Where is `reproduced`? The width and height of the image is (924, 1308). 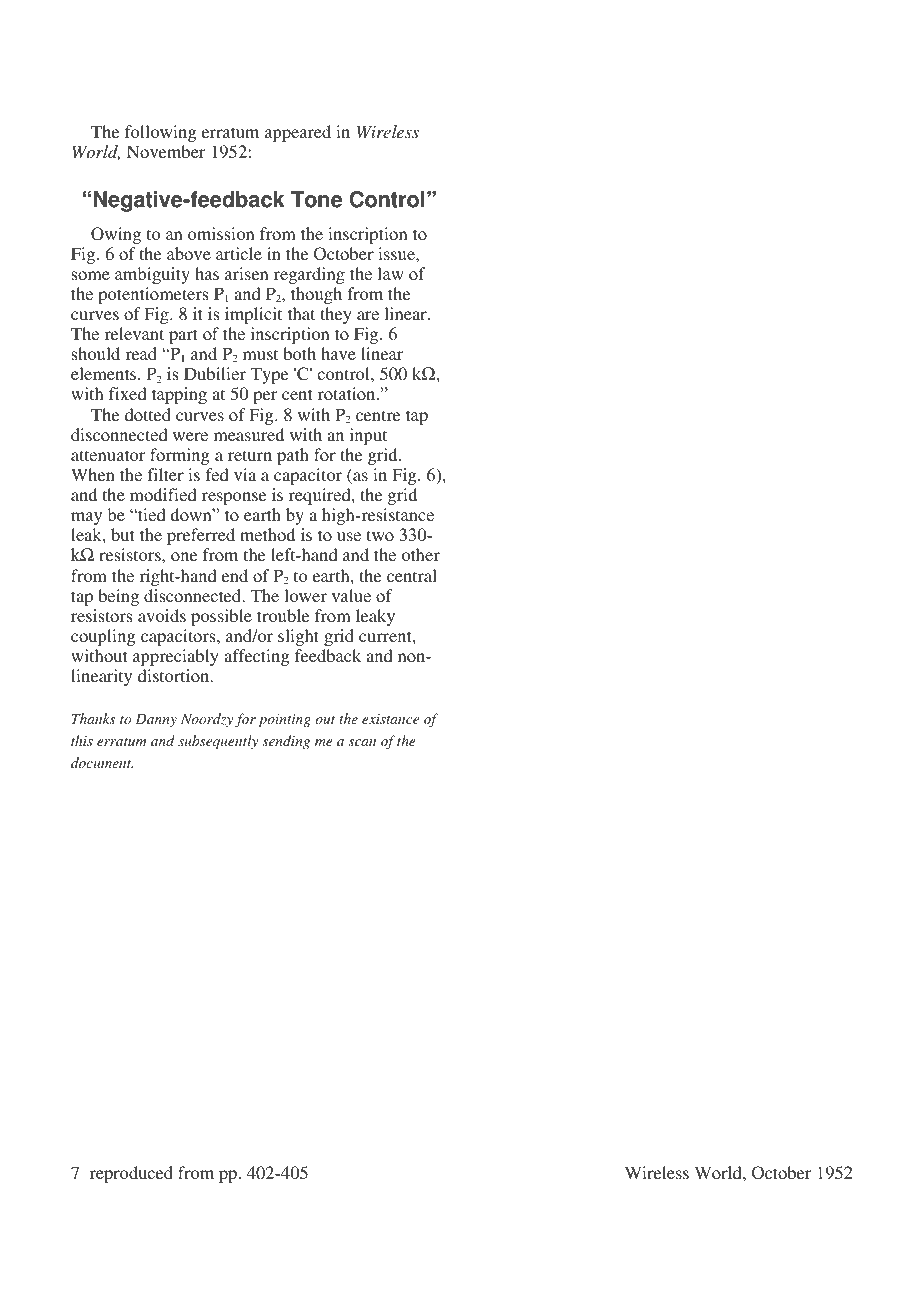
reproduced is located at coordinates (131, 1174).
